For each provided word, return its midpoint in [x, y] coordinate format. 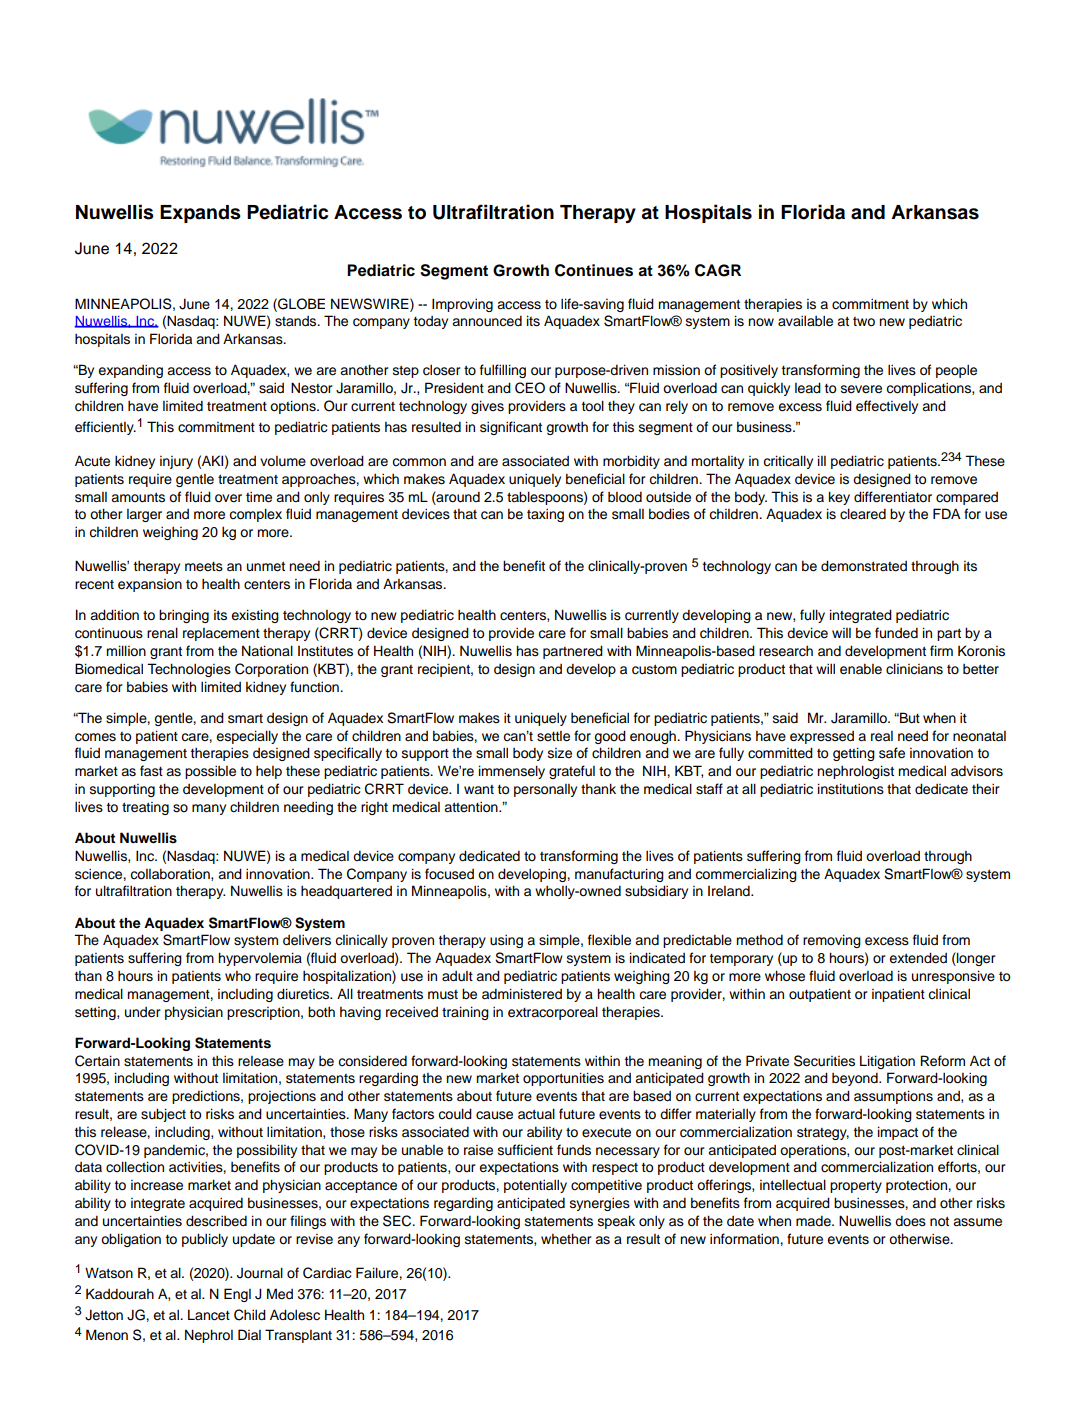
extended [918, 958]
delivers [307, 940]
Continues [594, 270]
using [506, 941]
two [864, 322]
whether [566, 1239]
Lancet [209, 1315]
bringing [184, 616]
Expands [200, 214]
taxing [545, 515]
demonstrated [864, 566]
